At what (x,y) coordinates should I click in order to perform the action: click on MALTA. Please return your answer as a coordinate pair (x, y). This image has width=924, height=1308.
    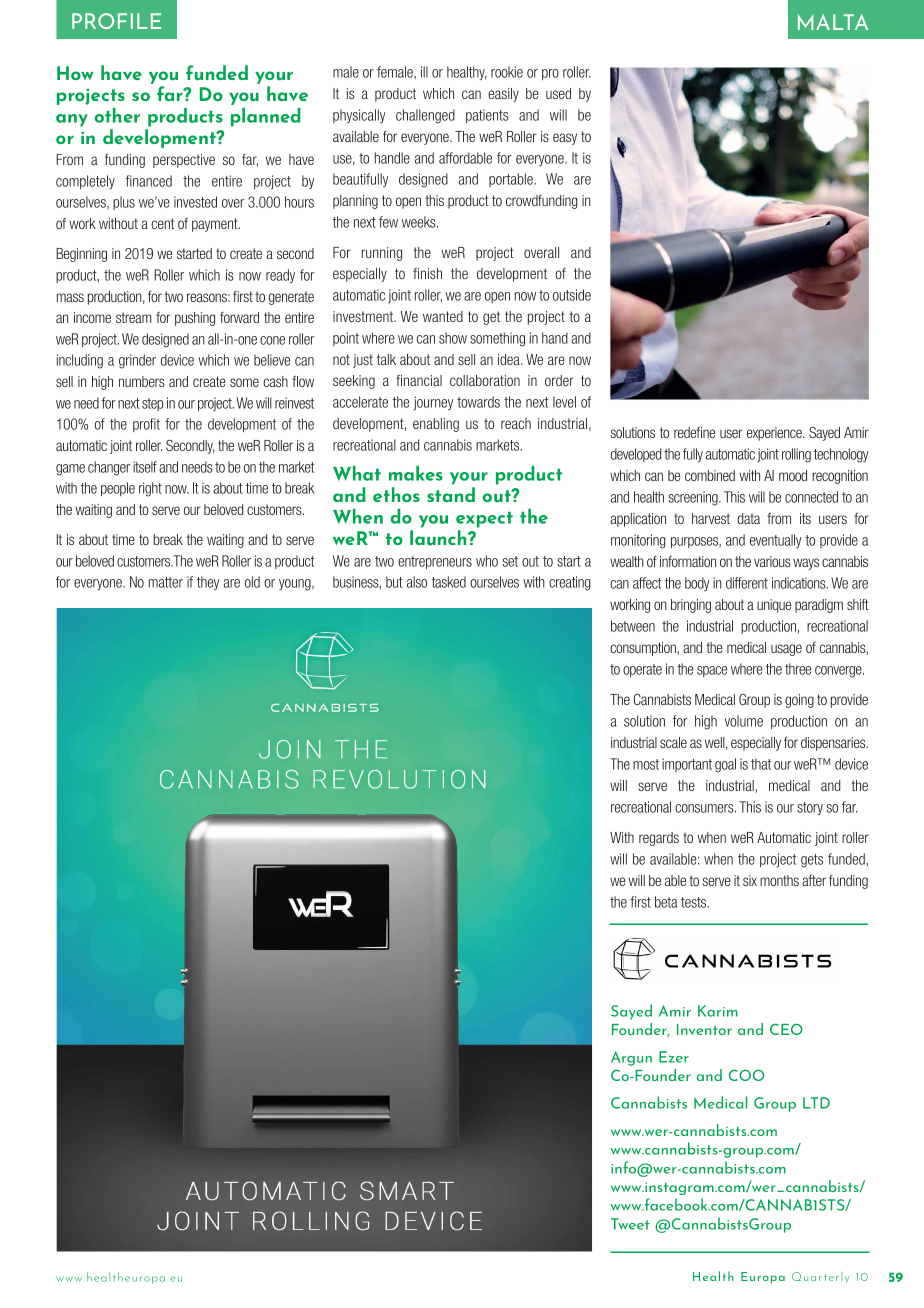
    Looking at the image, I should click on (833, 22).
